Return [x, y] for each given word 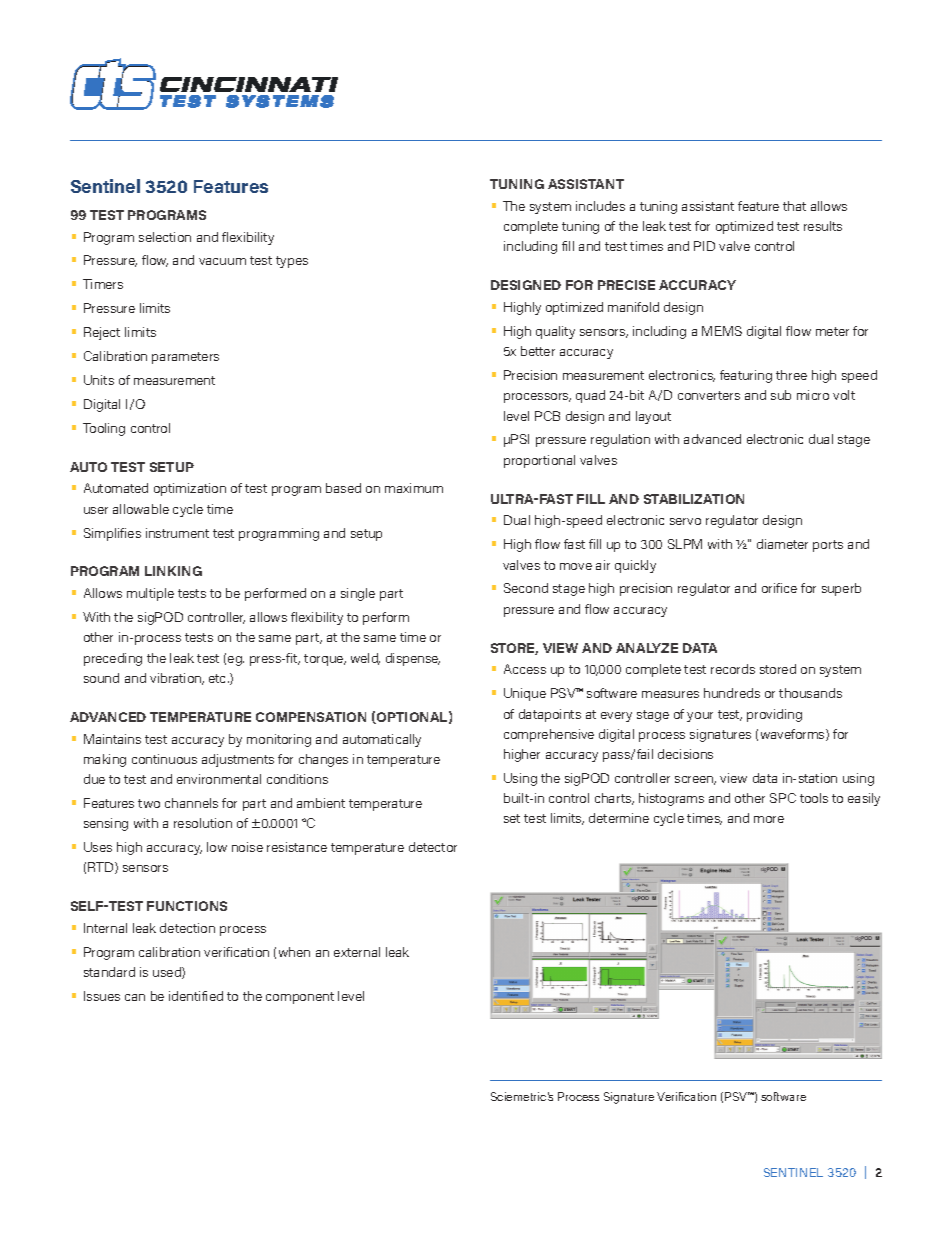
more [769, 819]
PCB [547, 416]
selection [165, 237]
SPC [783, 798]
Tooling [104, 429]
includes [600, 206]
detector [433, 847]
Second [526, 588]
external [357, 952]
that [794, 206]
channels [191, 803]
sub [781, 395]
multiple [150, 594]
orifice [779, 588]
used [168, 973]
